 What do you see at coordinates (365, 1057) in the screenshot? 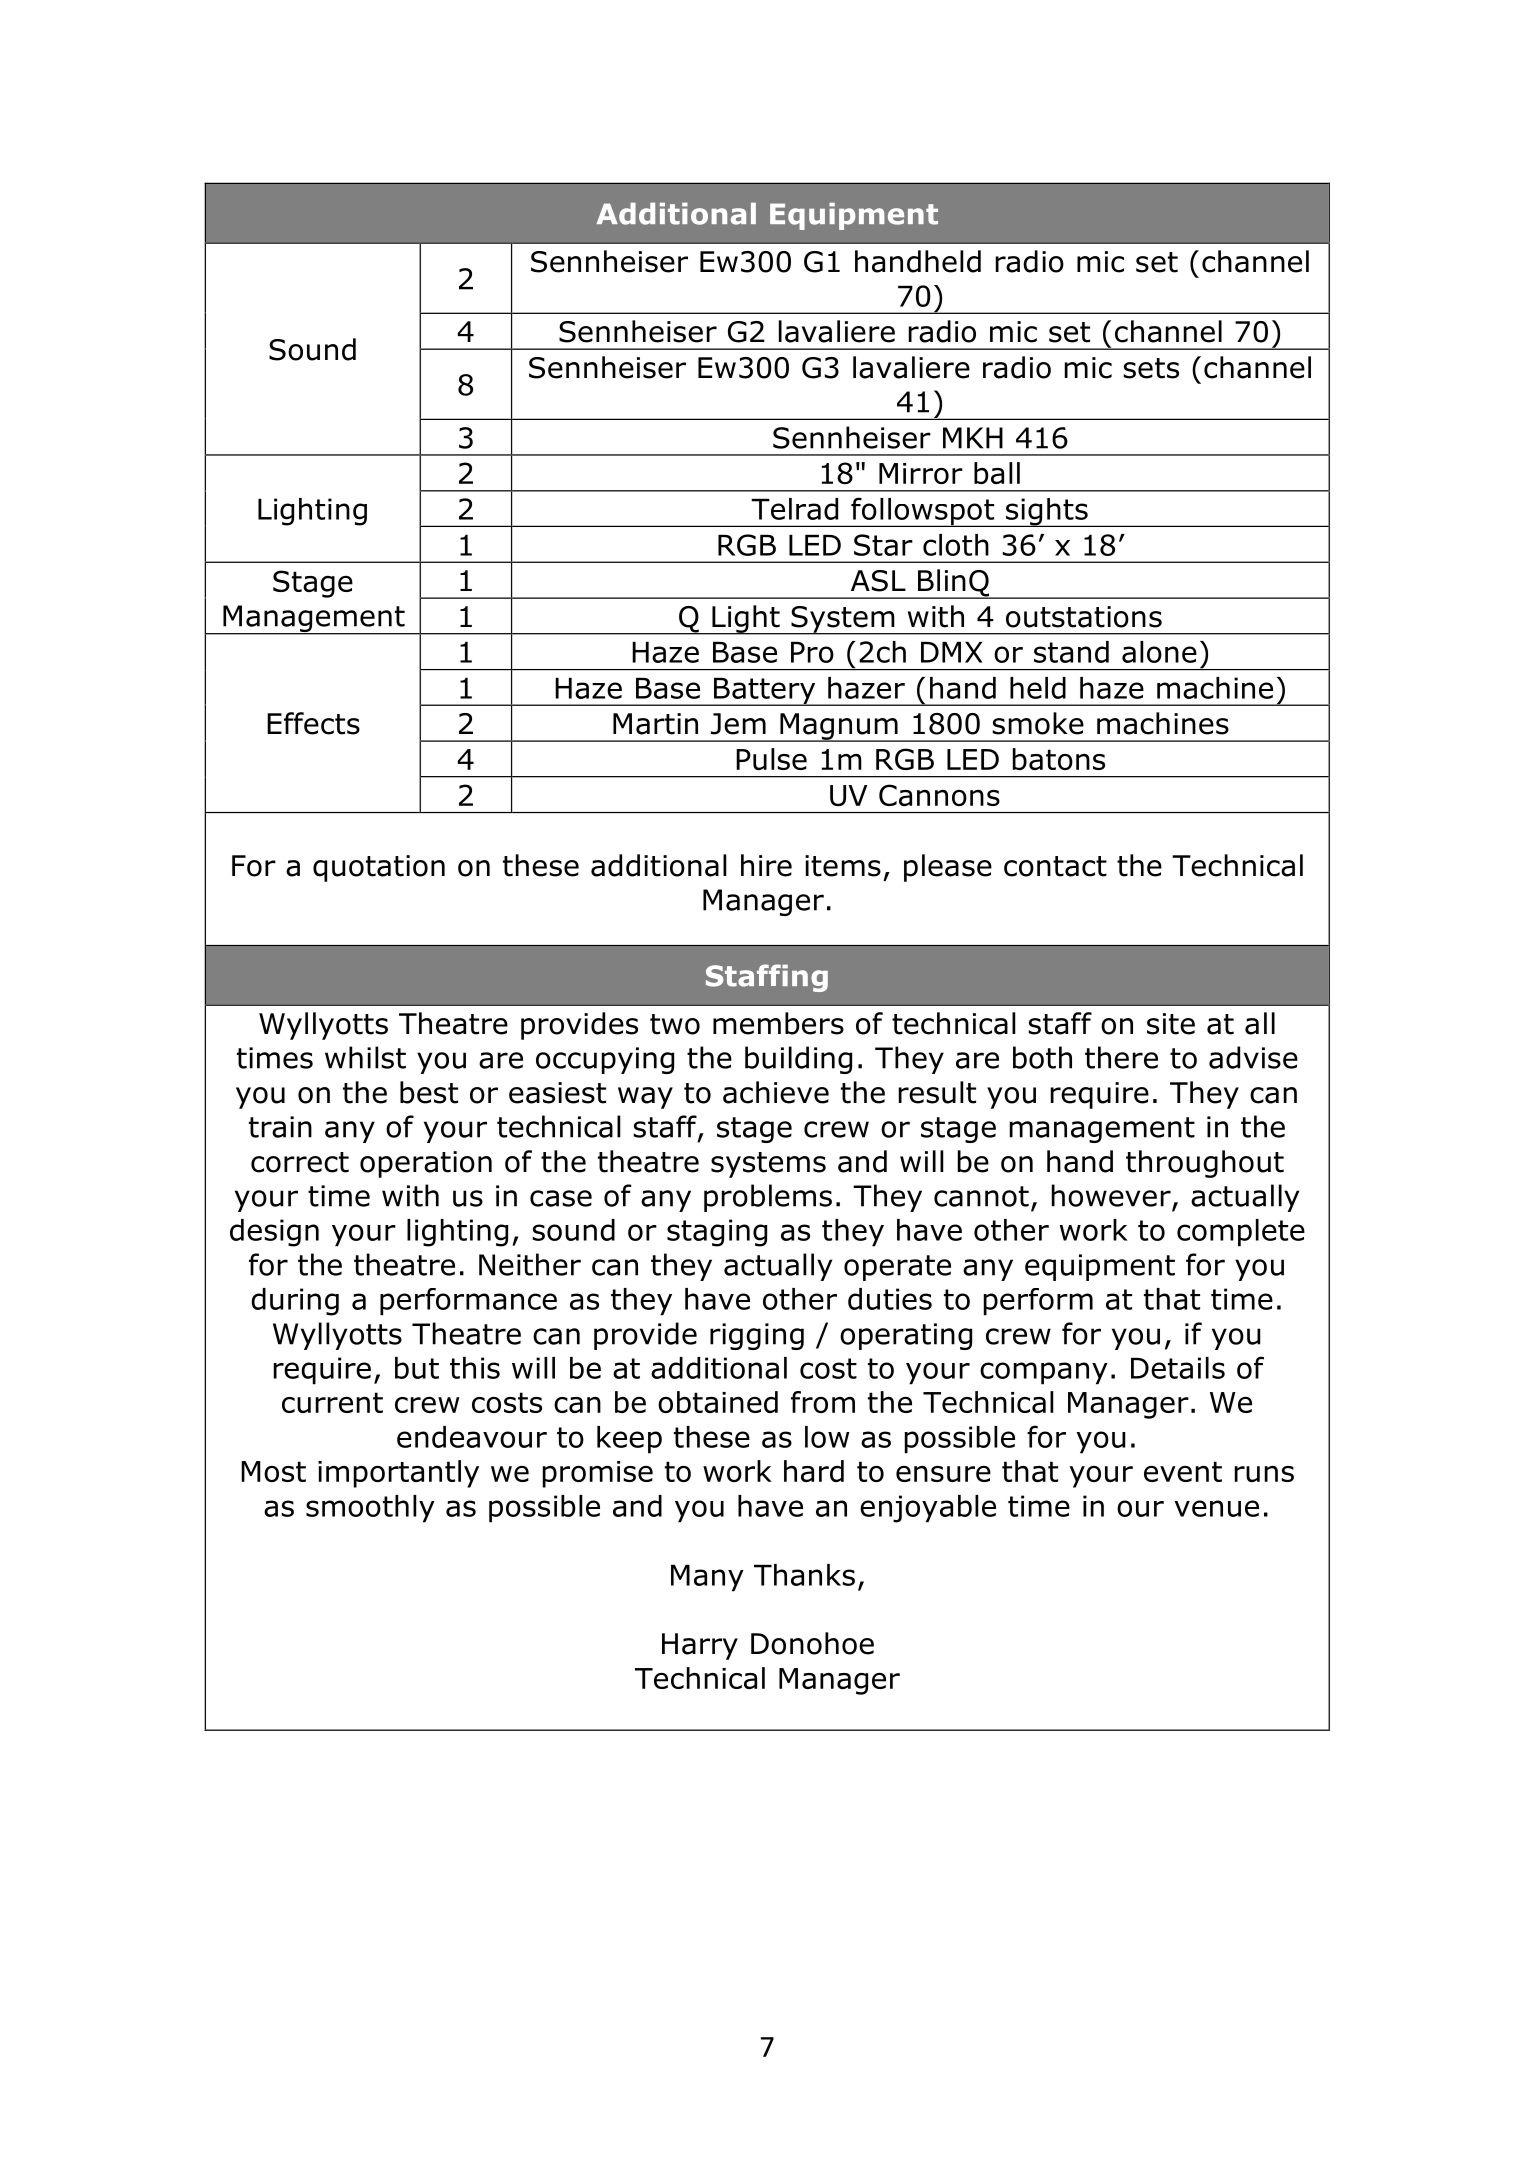
I see `whilst` at bounding box center [365, 1057].
